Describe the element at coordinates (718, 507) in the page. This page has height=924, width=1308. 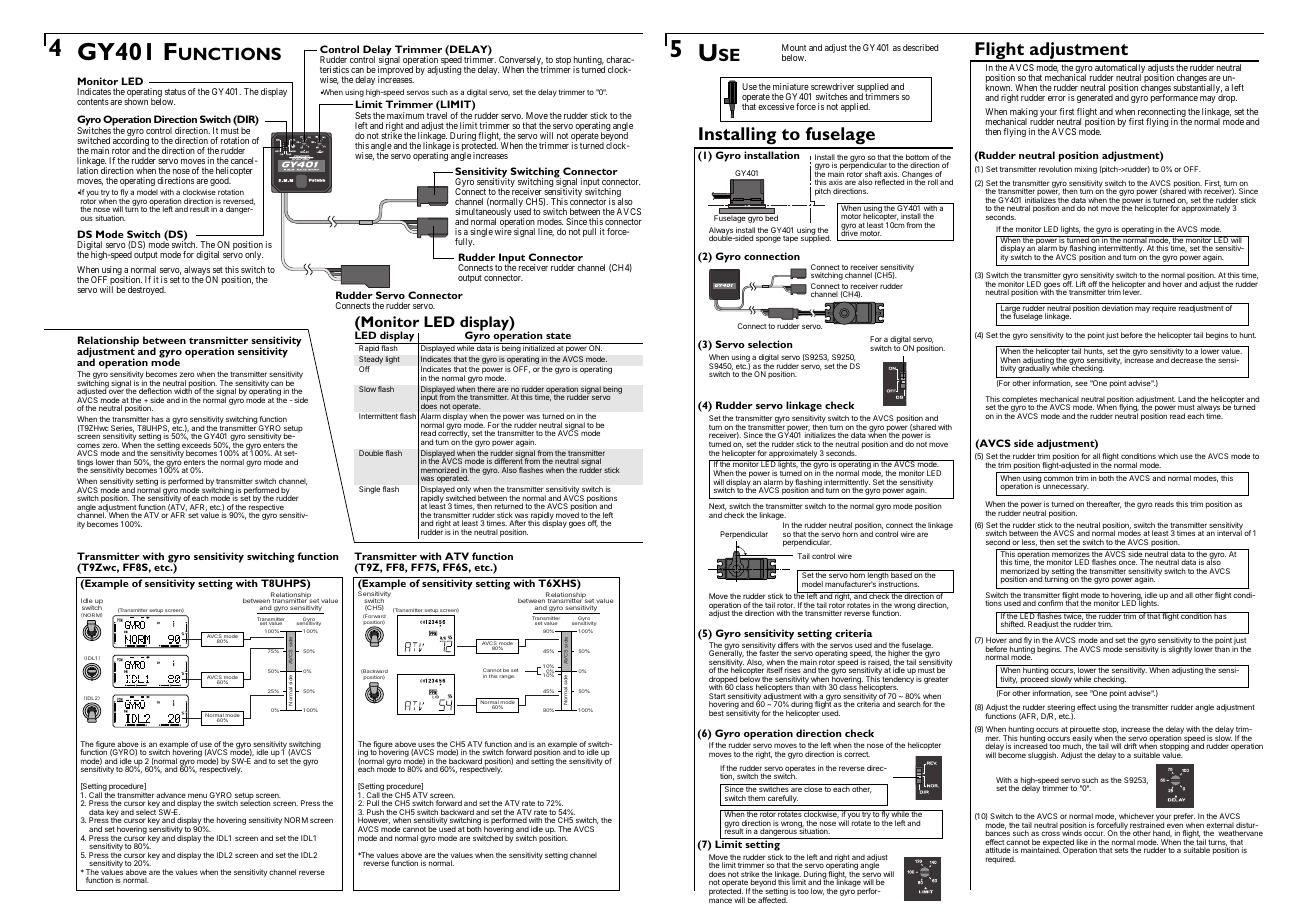
I see `Next` at that location.
